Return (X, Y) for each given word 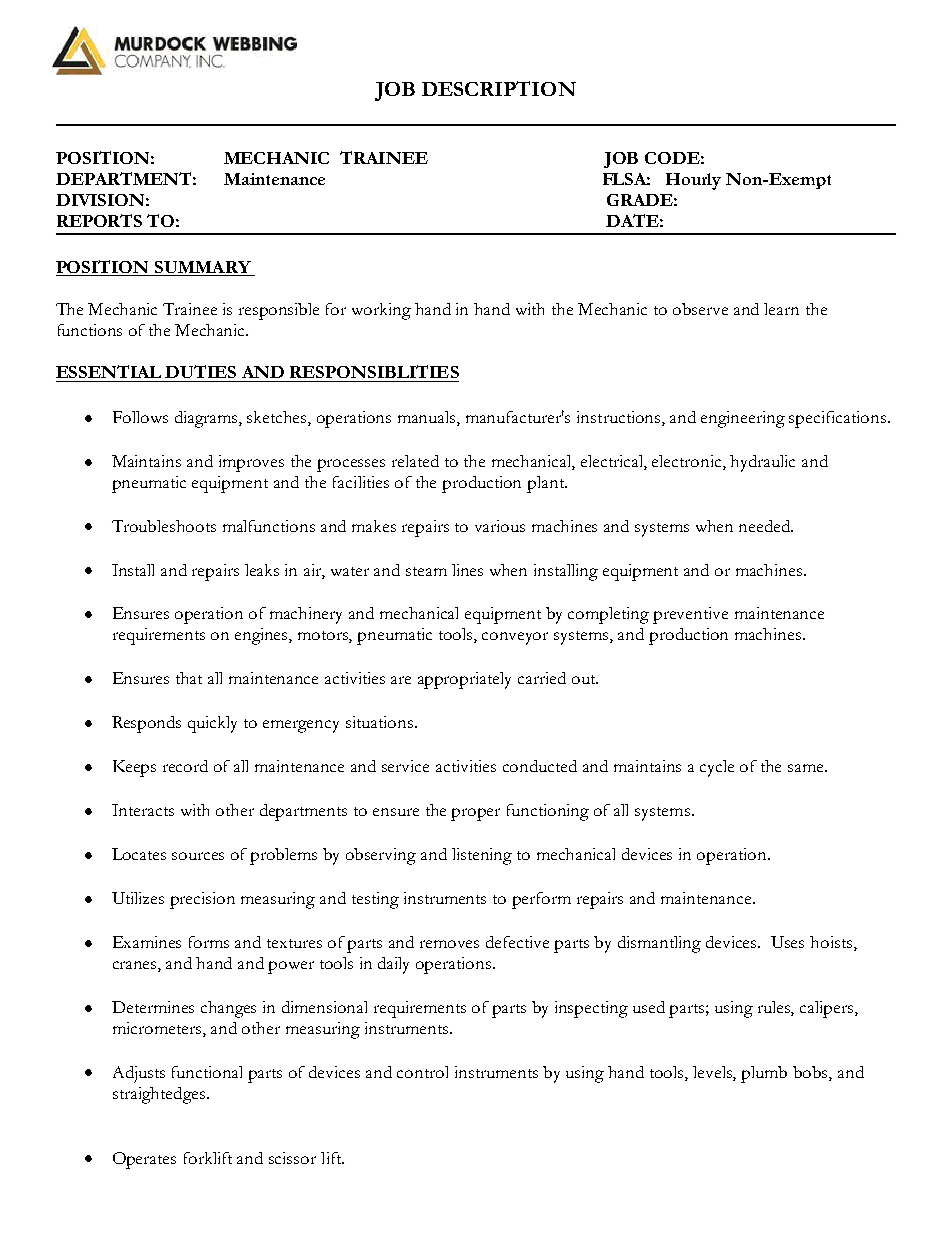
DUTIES (200, 371)
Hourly (693, 181)
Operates (144, 1160)
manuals (428, 418)
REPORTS (99, 220)
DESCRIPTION (499, 88)
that (189, 678)
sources (198, 856)
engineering (743, 419)
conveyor (515, 638)
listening (482, 856)
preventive (690, 615)
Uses (787, 942)
